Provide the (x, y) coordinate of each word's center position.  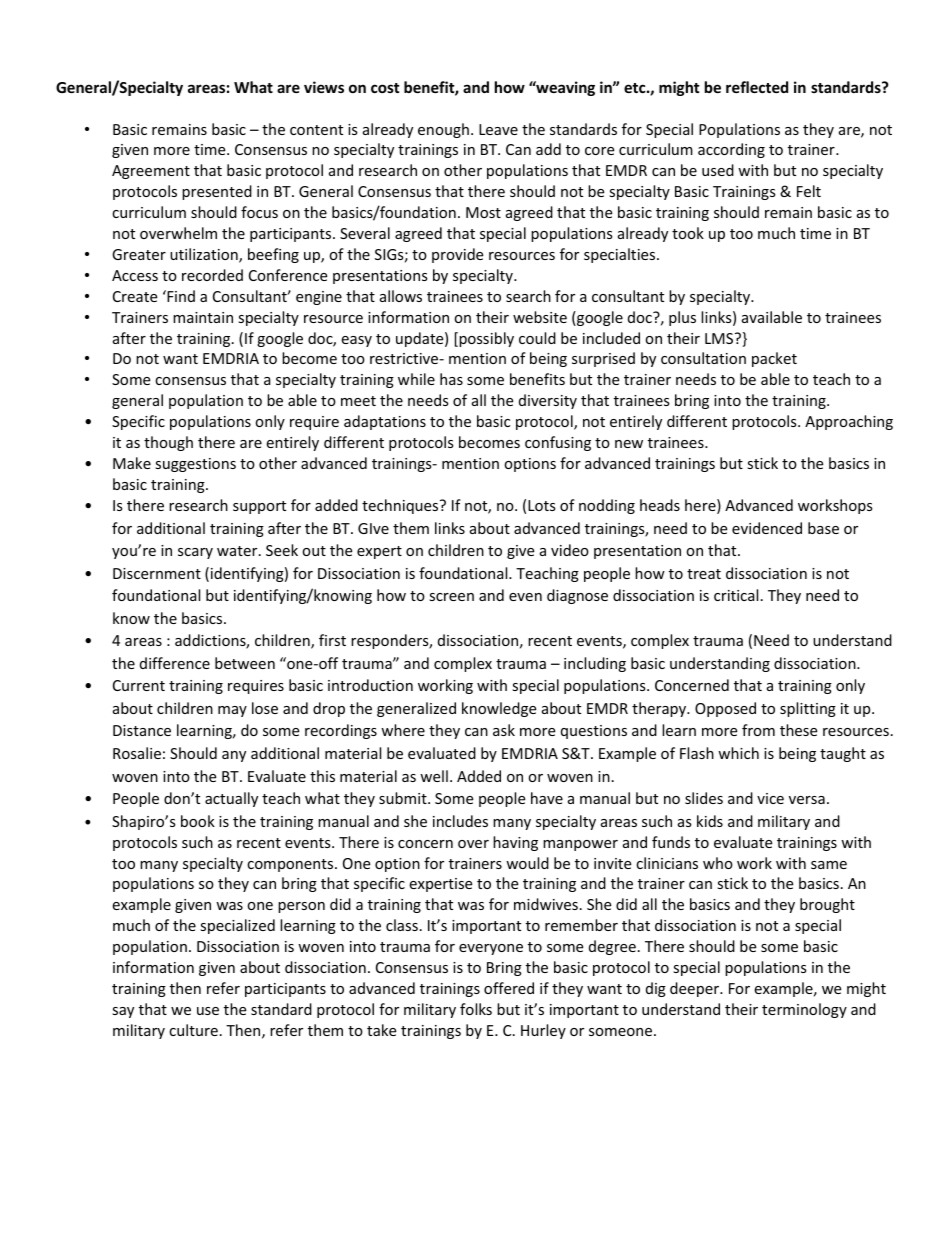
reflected (757, 87)
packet (774, 359)
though (168, 443)
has (451, 379)
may (232, 711)
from (758, 730)
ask (504, 730)
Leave (498, 129)
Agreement (151, 172)
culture (193, 1030)
